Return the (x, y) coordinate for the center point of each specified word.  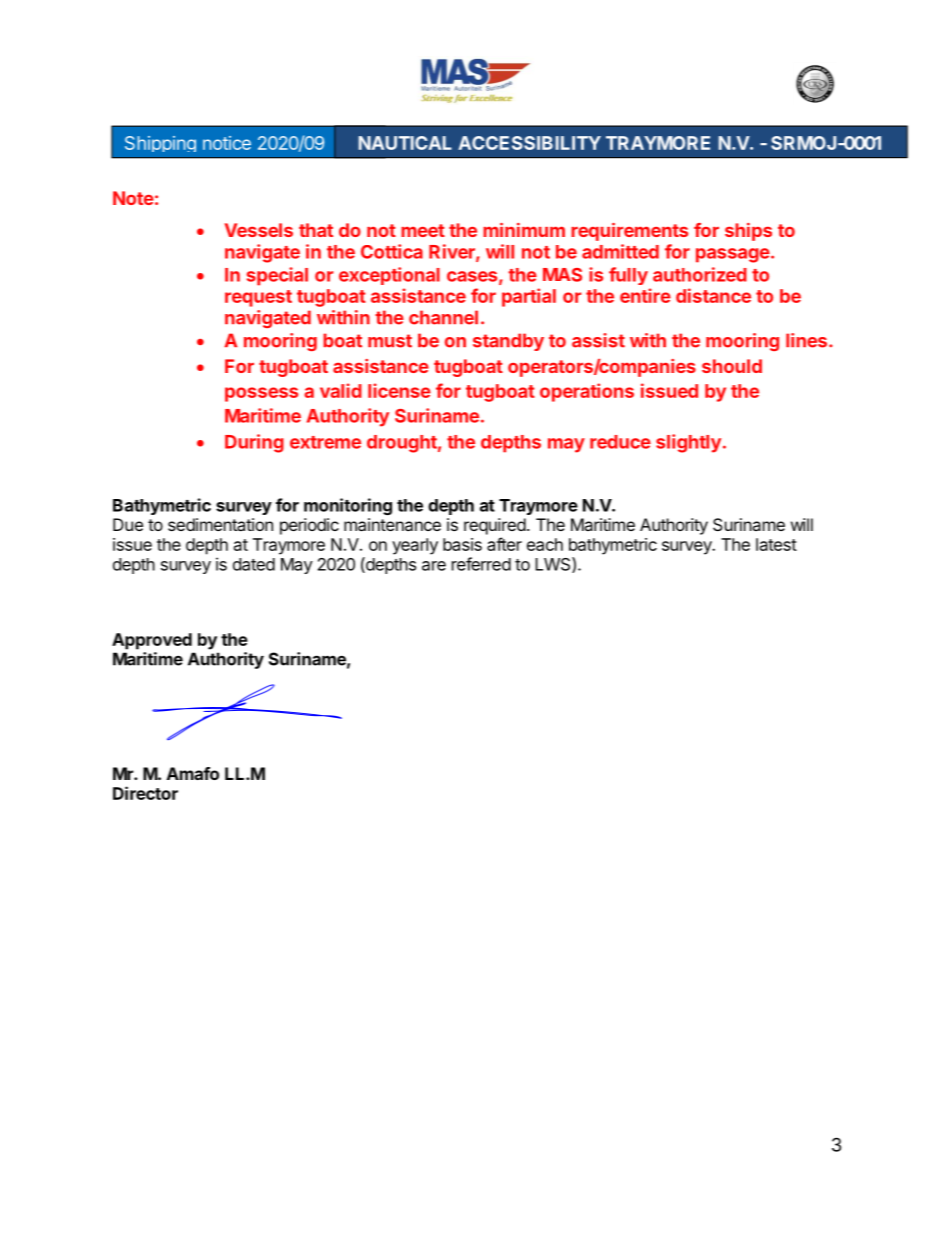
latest (776, 544)
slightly (688, 443)
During (254, 443)
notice (227, 143)
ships (748, 232)
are (434, 566)
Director (145, 793)
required (495, 526)
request (258, 298)
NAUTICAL (405, 143)
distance (713, 295)
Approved (152, 641)
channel (443, 317)
